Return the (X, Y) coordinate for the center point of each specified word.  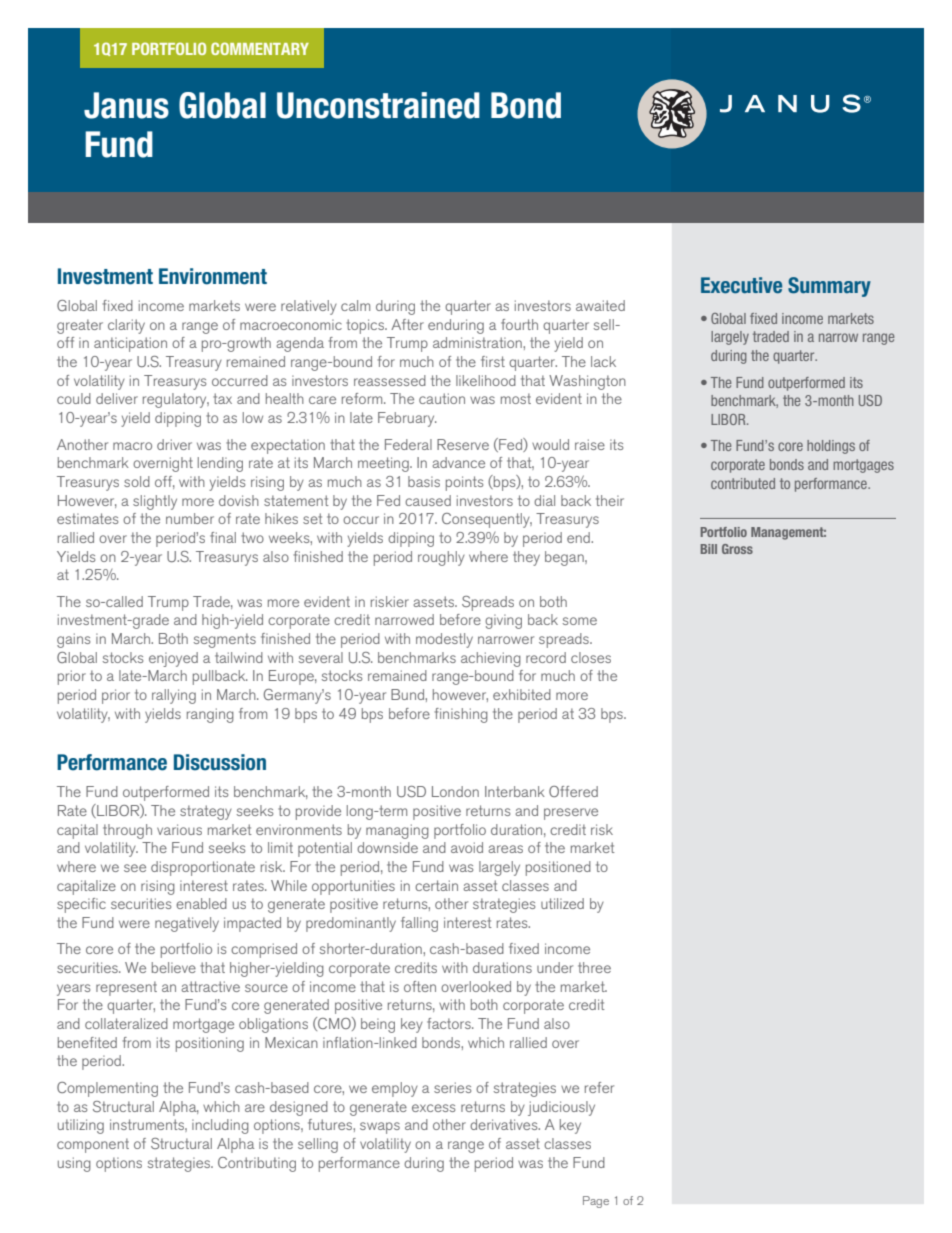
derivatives (505, 1124)
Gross (737, 549)
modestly (444, 640)
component (93, 1145)
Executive (741, 285)
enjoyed (173, 659)
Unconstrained (378, 105)
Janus (126, 105)
